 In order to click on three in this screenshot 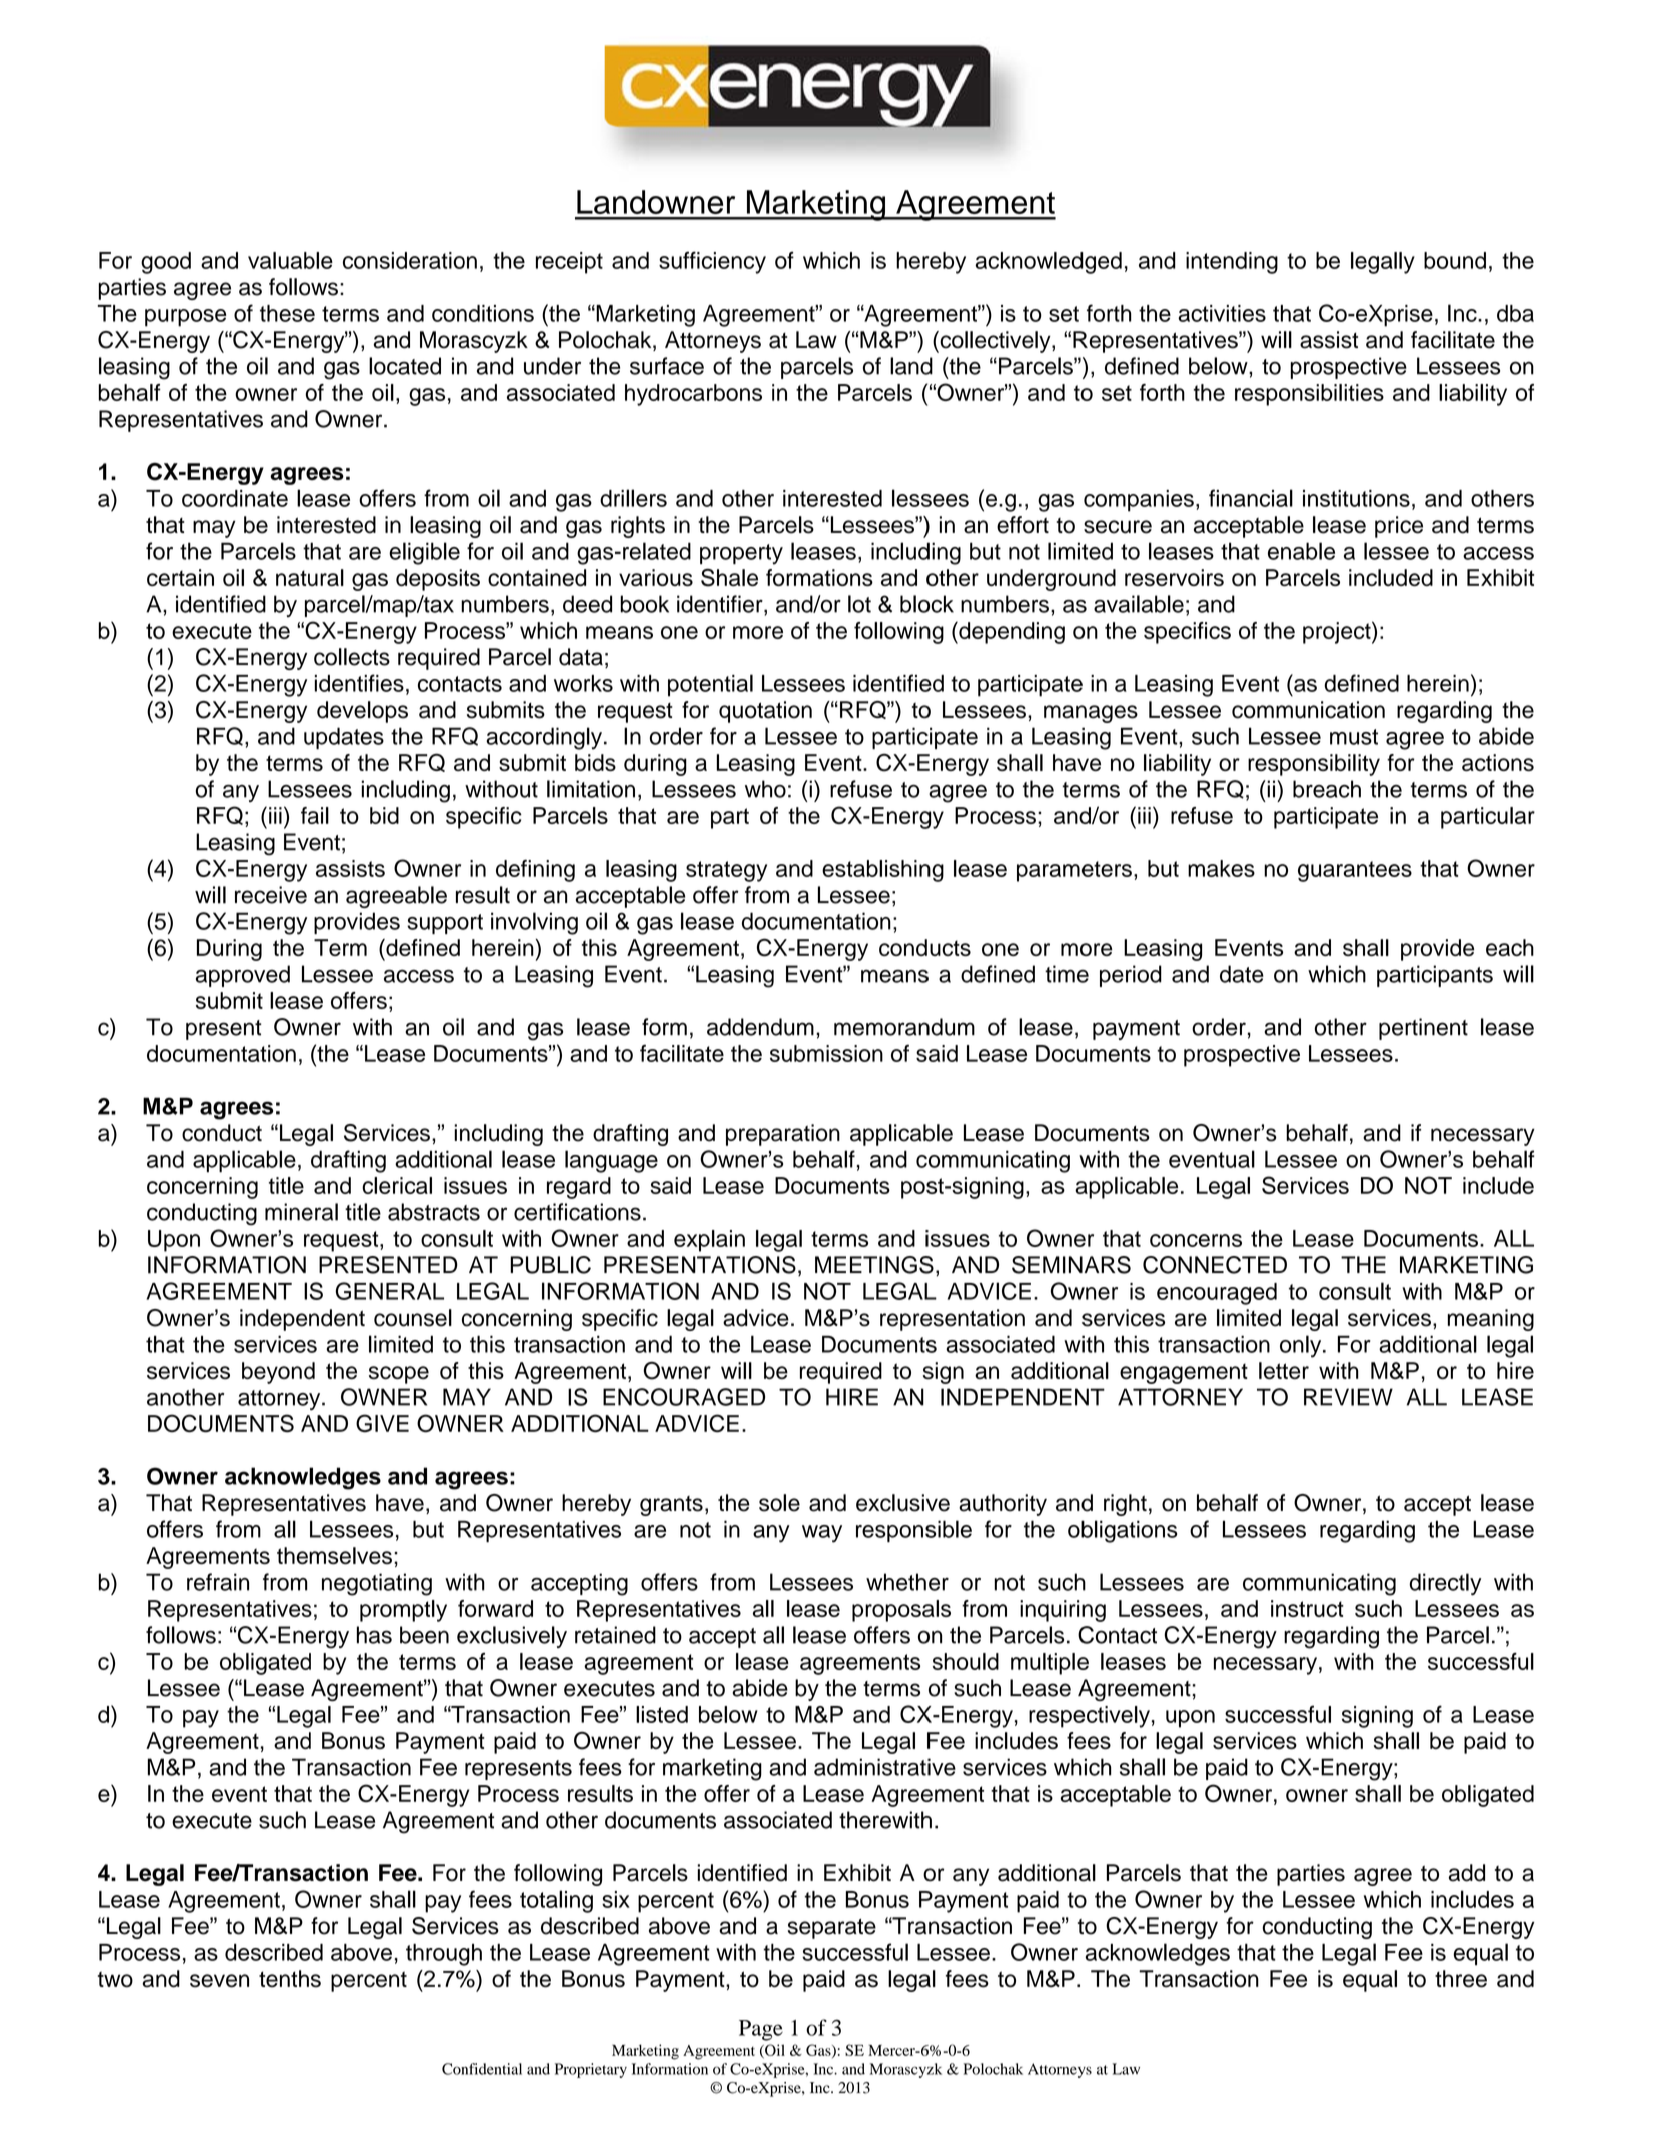, I will do `click(1461, 1979)`.
